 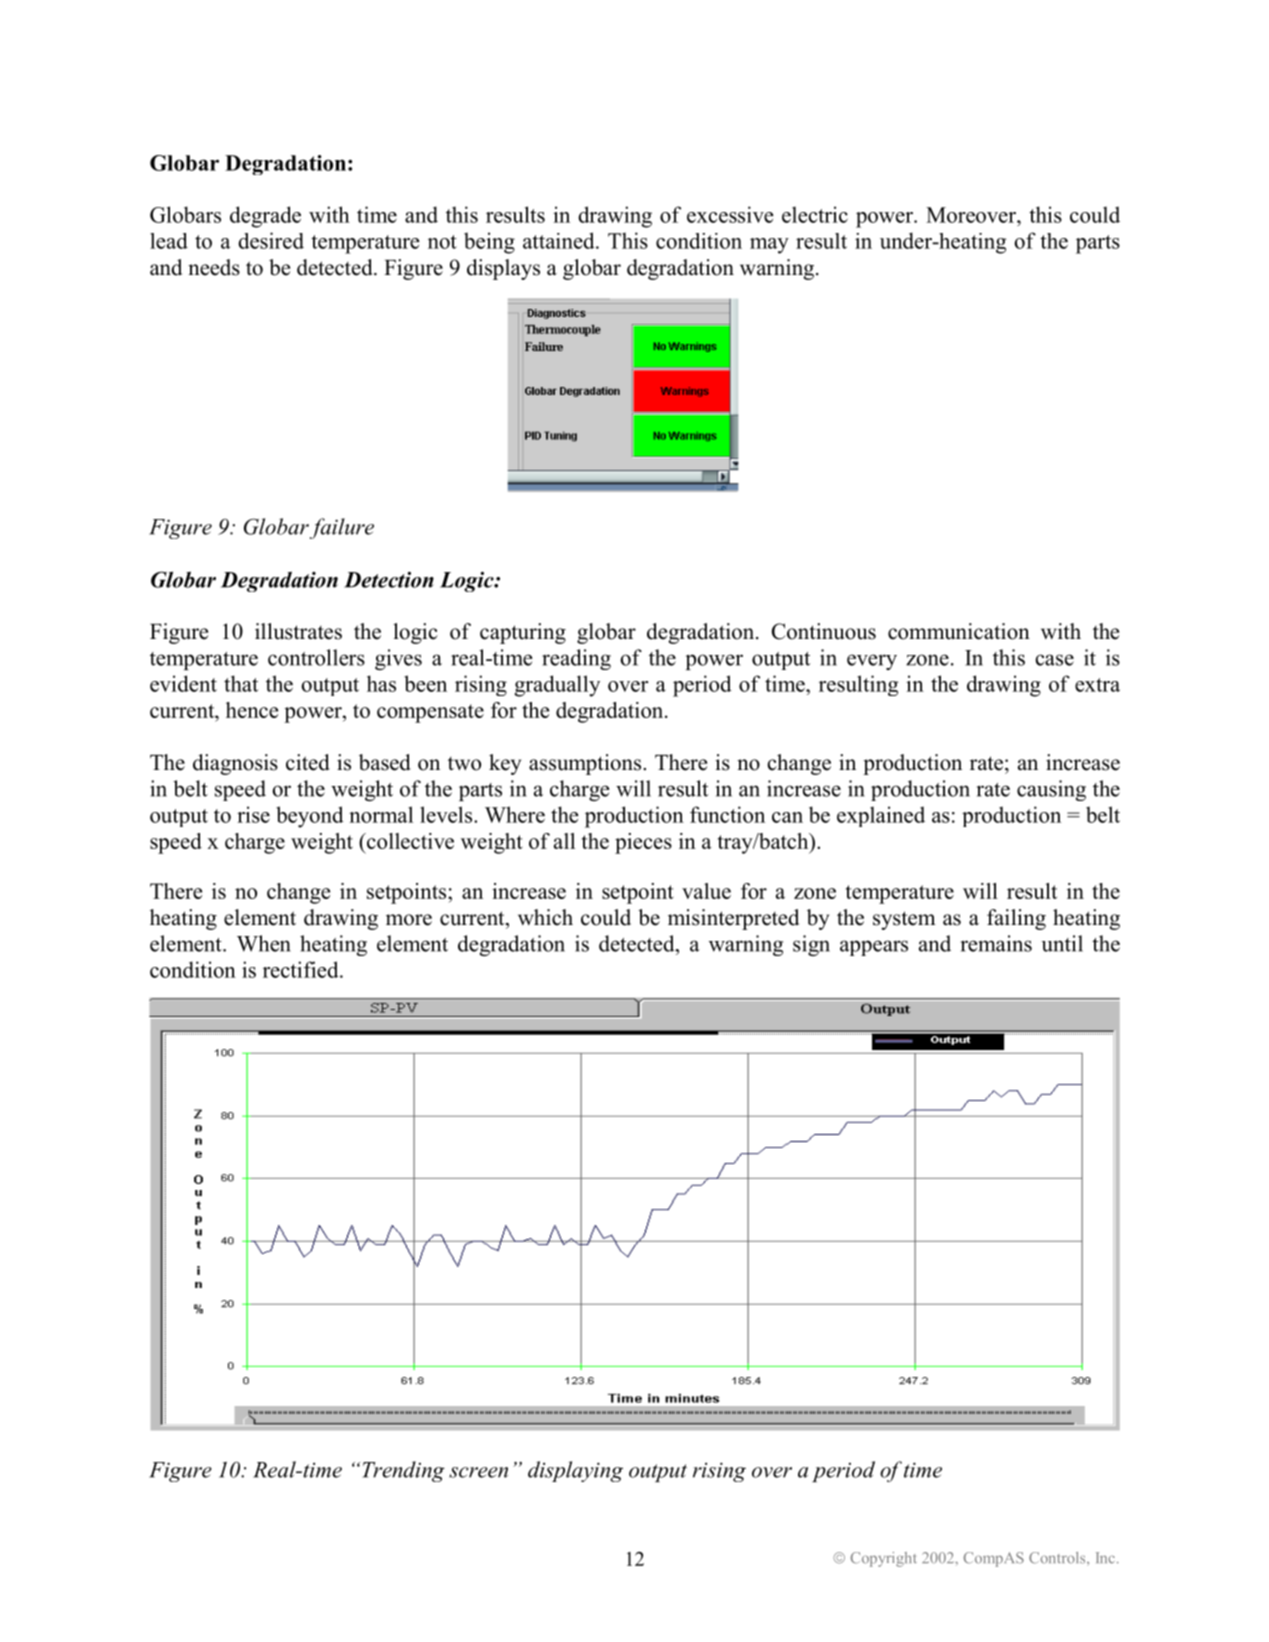 What do you see at coordinates (342, 528) in the screenshot?
I see `failure` at bounding box center [342, 528].
